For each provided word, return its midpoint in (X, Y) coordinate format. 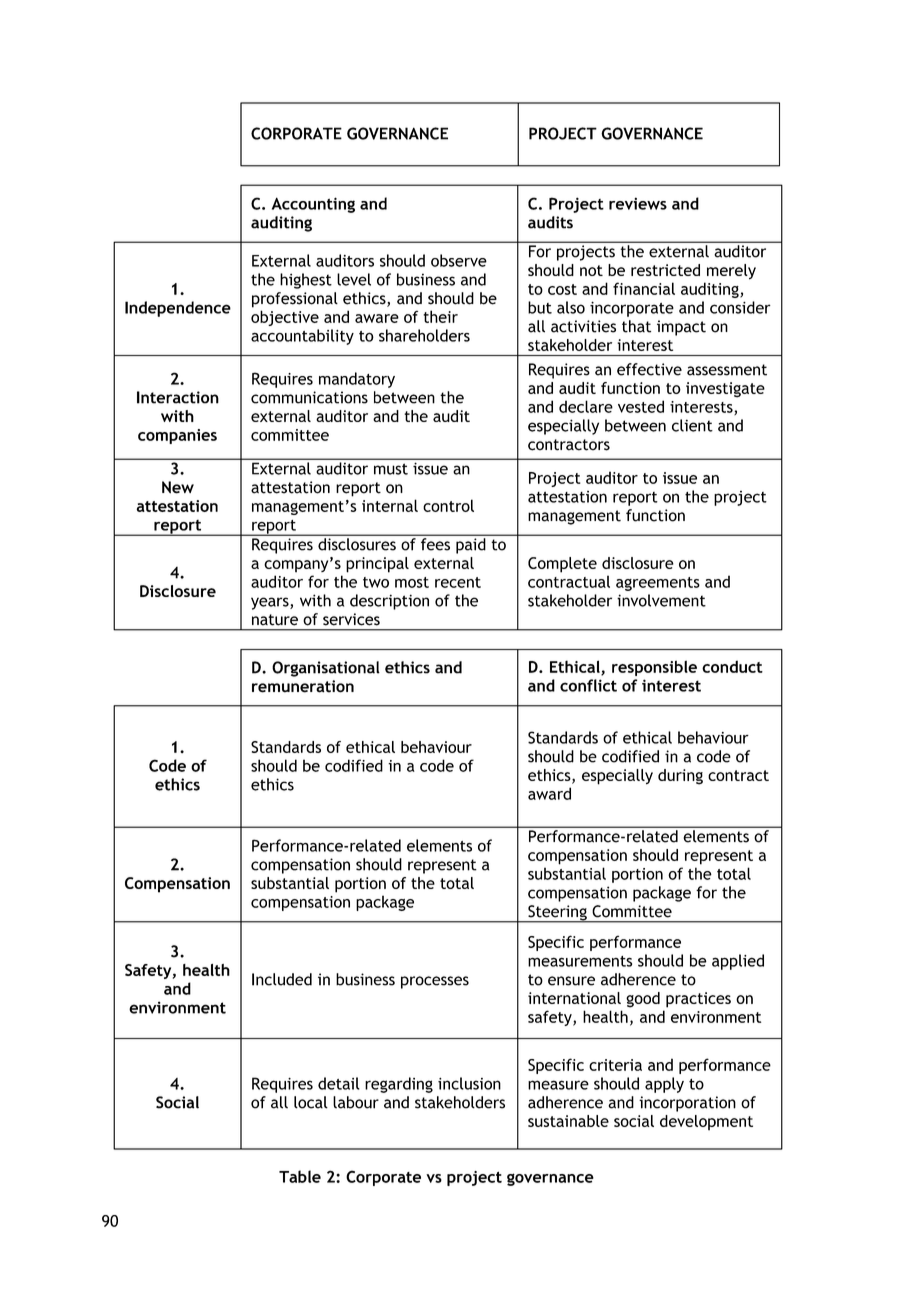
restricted (665, 270)
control (448, 505)
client (692, 425)
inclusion (469, 1083)
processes (435, 982)
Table (300, 1176)
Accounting (313, 205)
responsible (654, 668)
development (706, 1123)
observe (459, 260)
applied (738, 962)
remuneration (303, 686)
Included (282, 979)
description (389, 602)
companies (177, 436)
